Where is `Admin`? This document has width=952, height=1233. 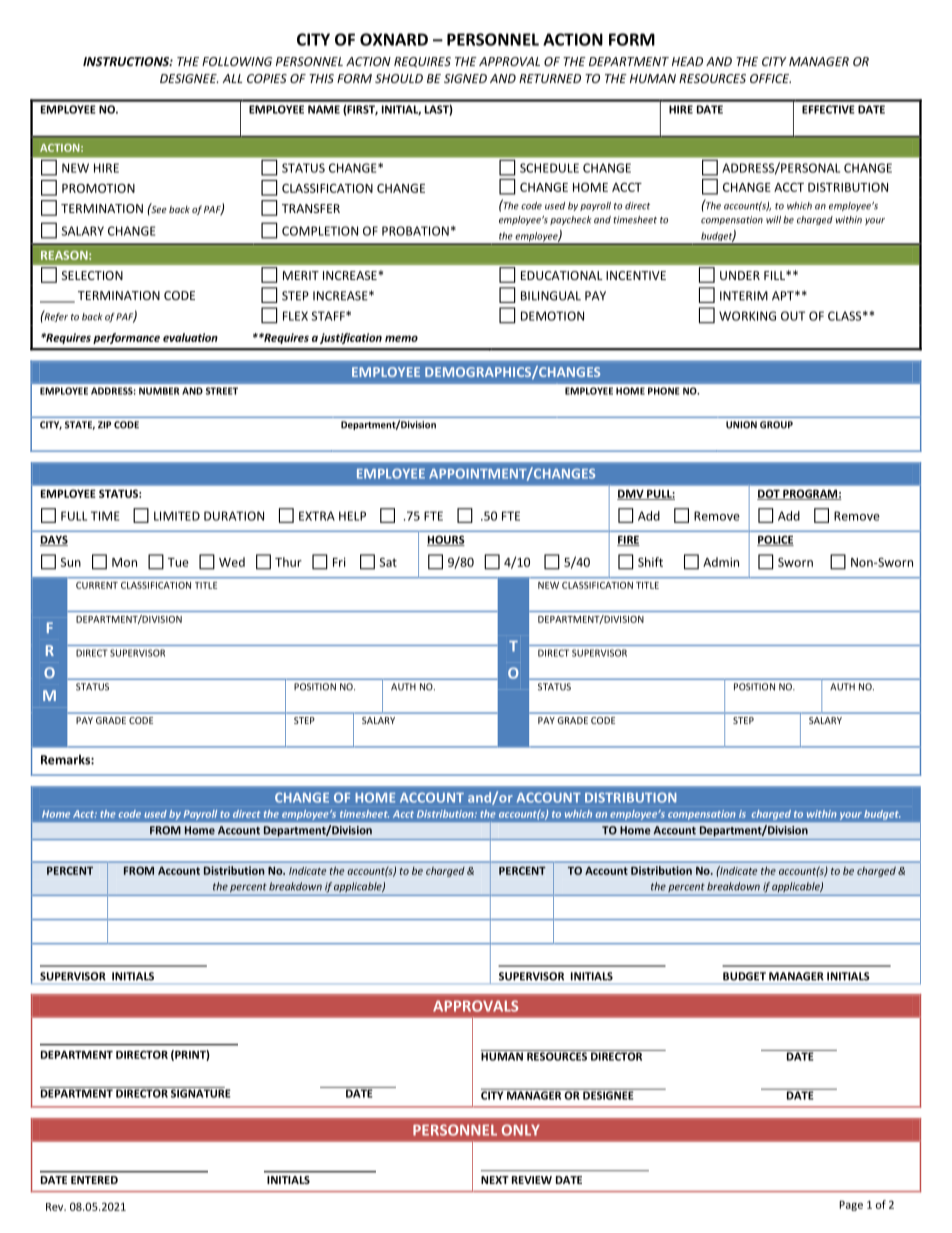 Admin is located at coordinates (721, 562).
